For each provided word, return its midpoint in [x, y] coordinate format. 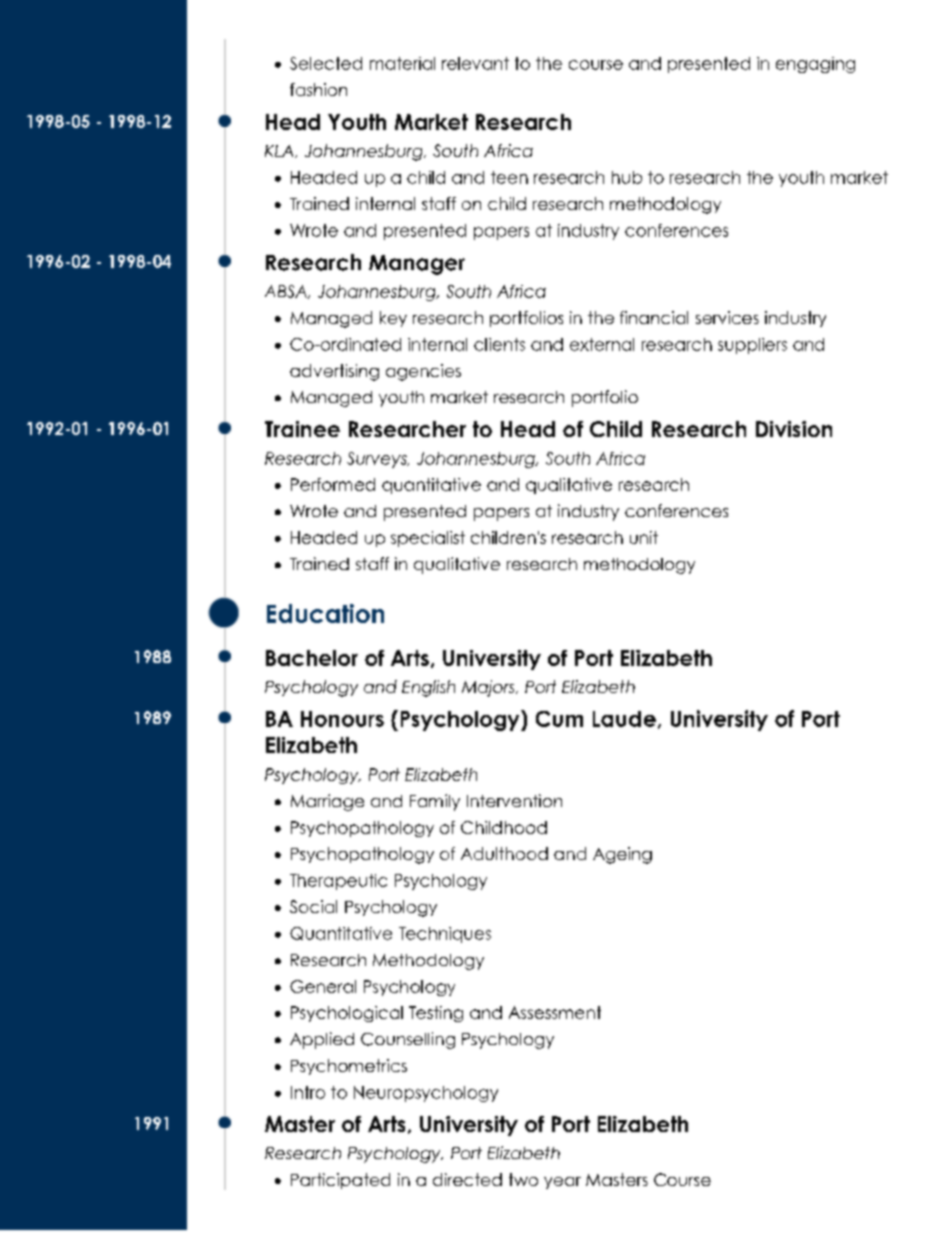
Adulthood [504, 853]
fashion [318, 89]
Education [325, 613]
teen [509, 177]
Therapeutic [338, 882]
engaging [815, 65]
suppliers [752, 346]
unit [644, 537]
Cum [559, 719]
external [602, 344]
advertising [334, 372]
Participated [340, 1181]
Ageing [622, 855]
